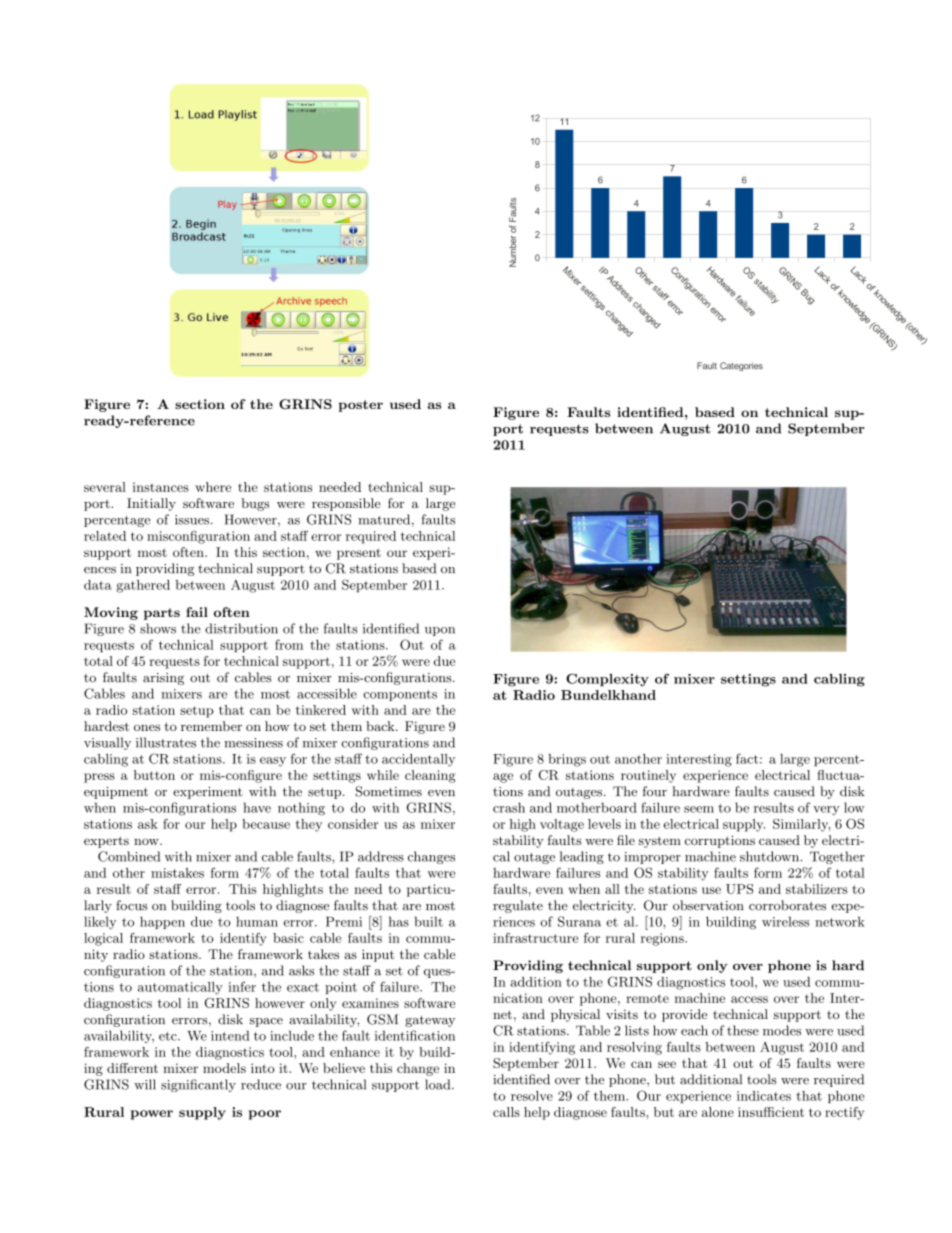 The image size is (952, 1233). What do you see at coordinates (129, 856) in the image?
I see `Combined` at bounding box center [129, 856].
